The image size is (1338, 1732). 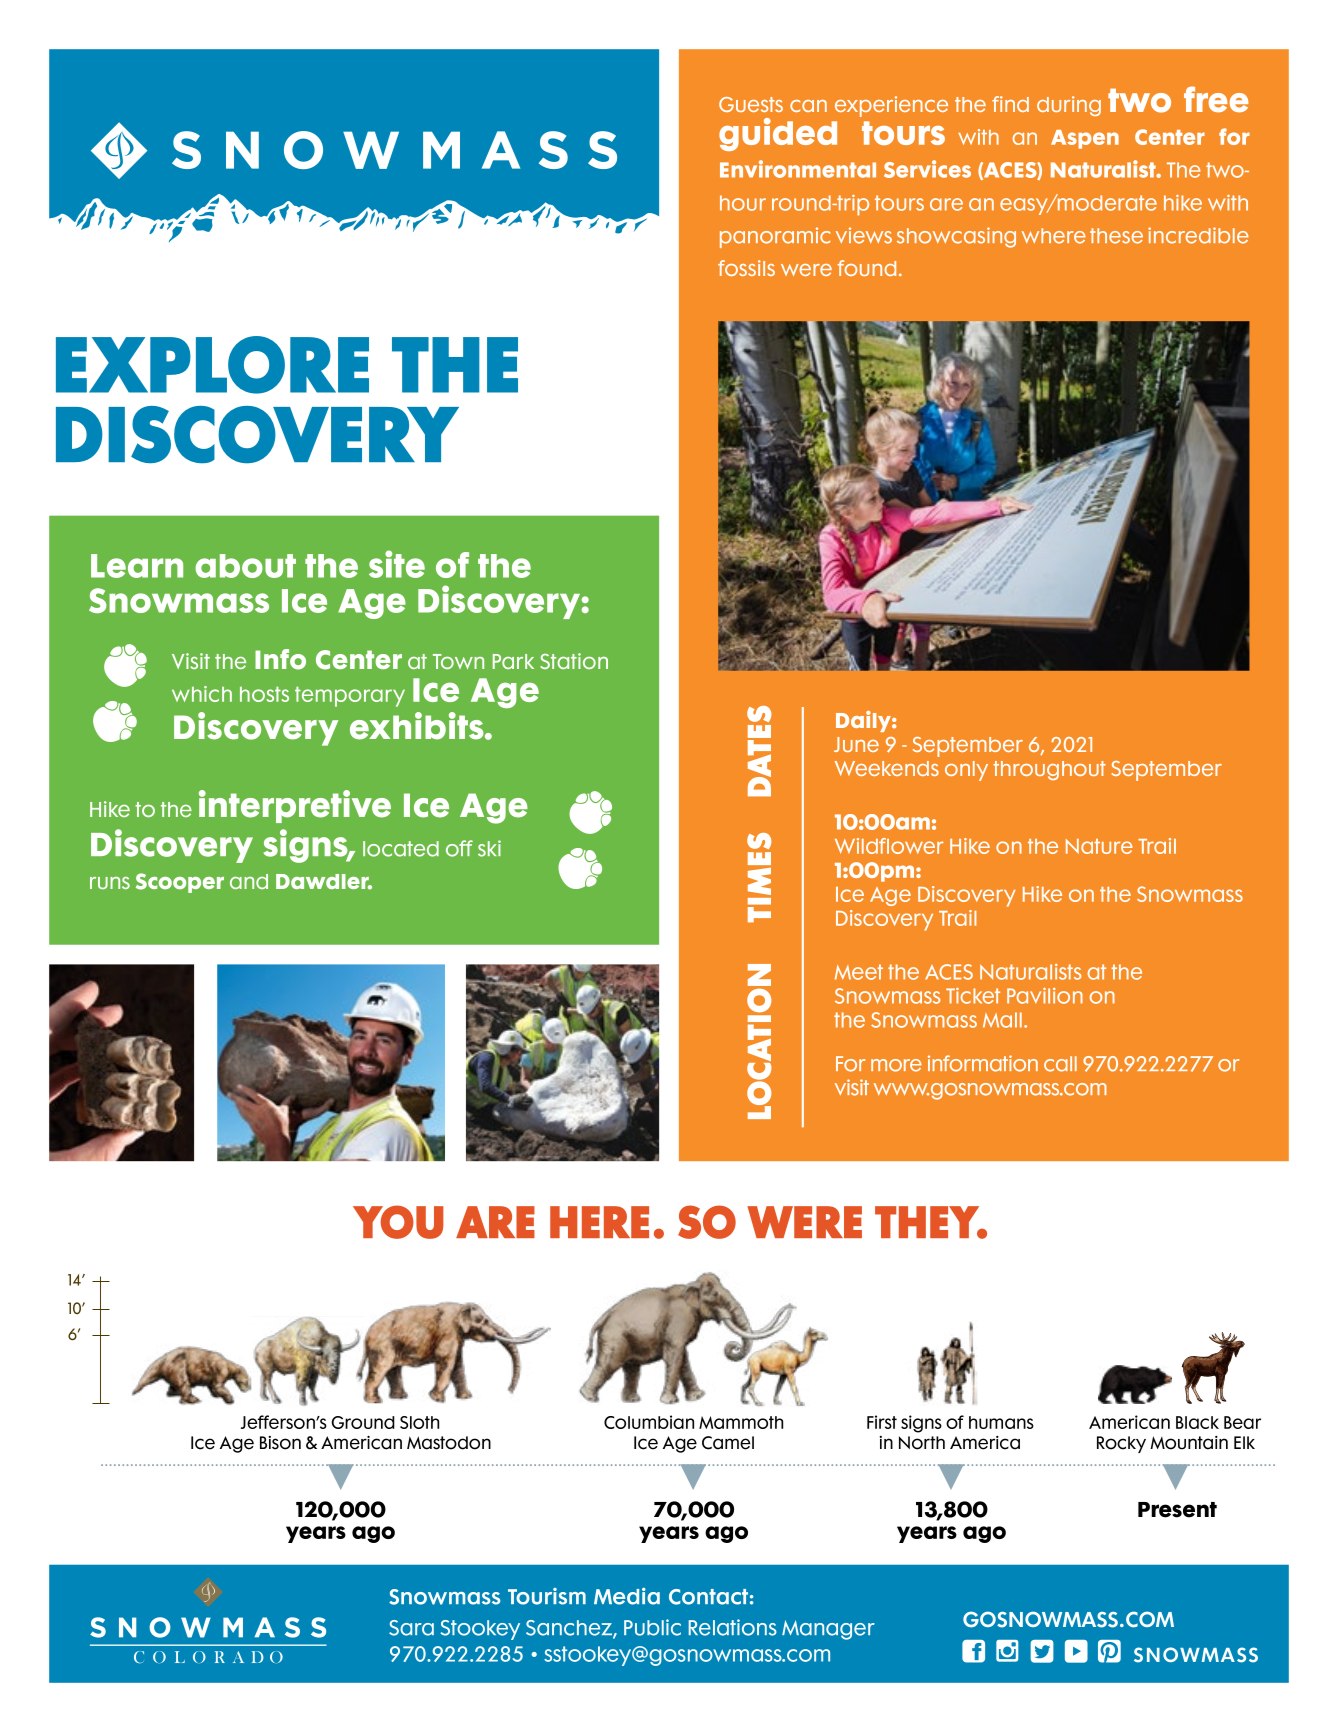 I want to click on EXPLORE, so click(x=212, y=365).
